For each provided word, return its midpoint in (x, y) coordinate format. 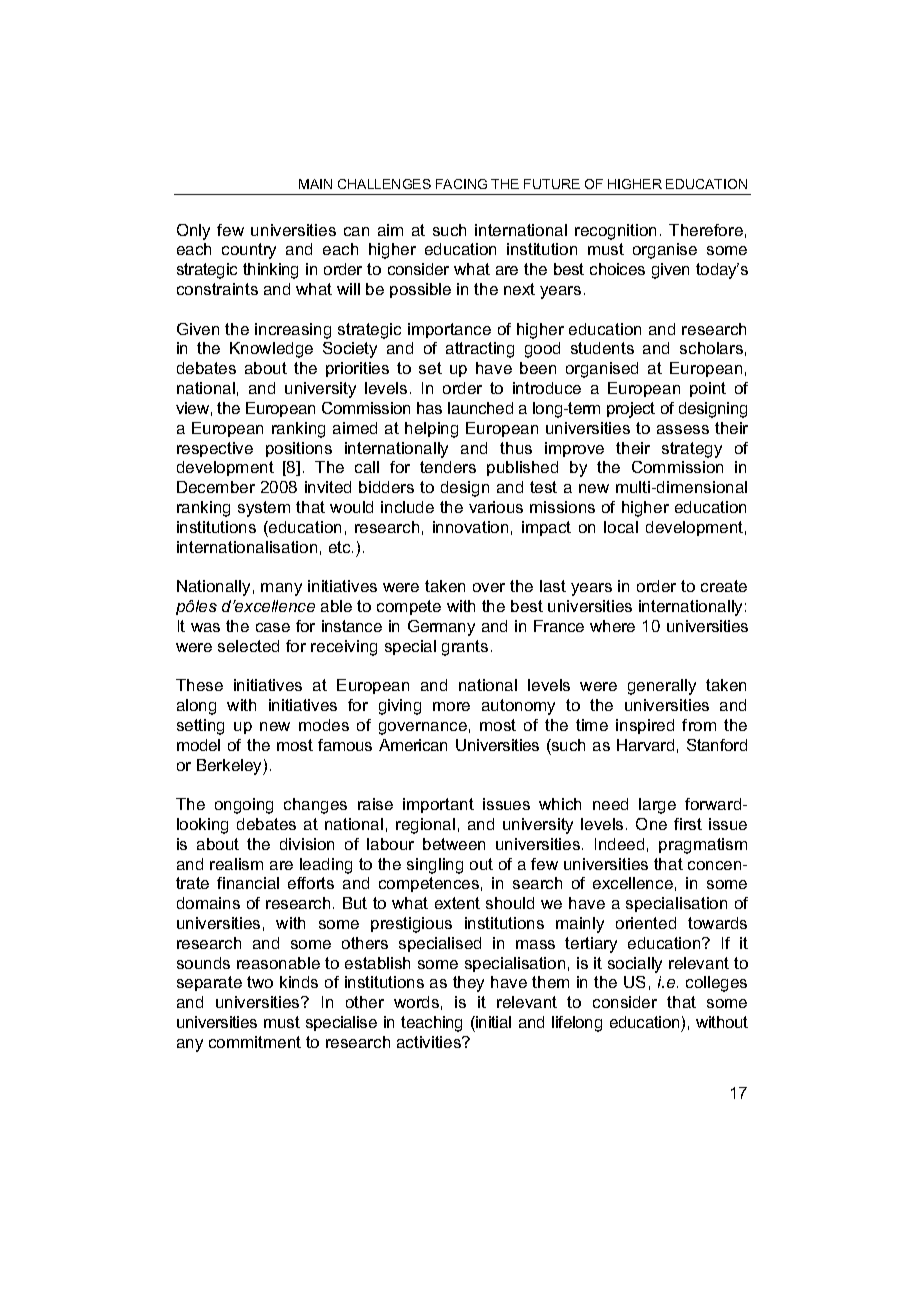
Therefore (706, 230)
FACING (461, 184)
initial (492, 1022)
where (612, 626)
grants (465, 648)
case (273, 627)
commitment (255, 1042)
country (249, 251)
